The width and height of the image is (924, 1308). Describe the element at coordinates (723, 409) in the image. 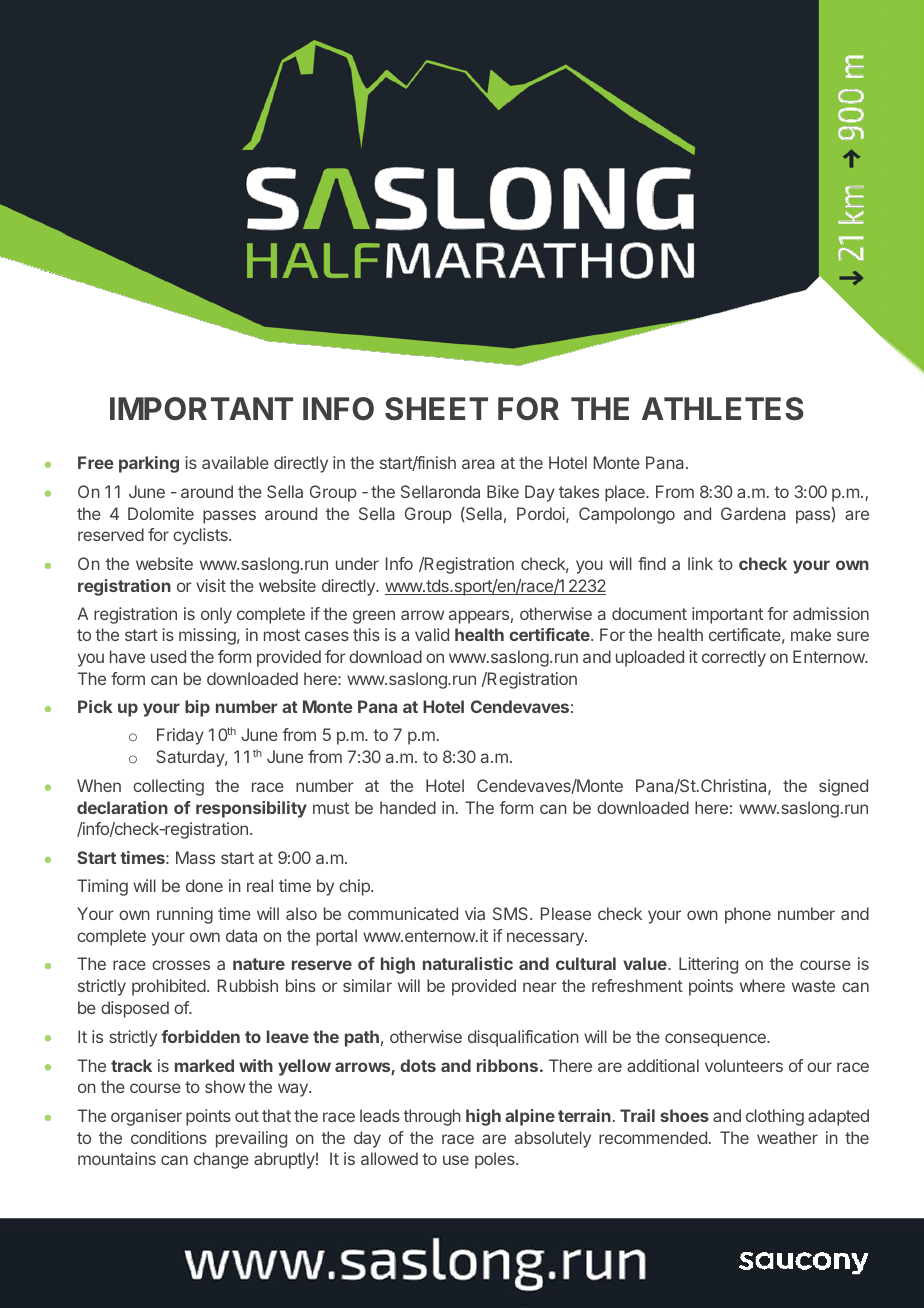

I see `ATHLETES` at that location.
